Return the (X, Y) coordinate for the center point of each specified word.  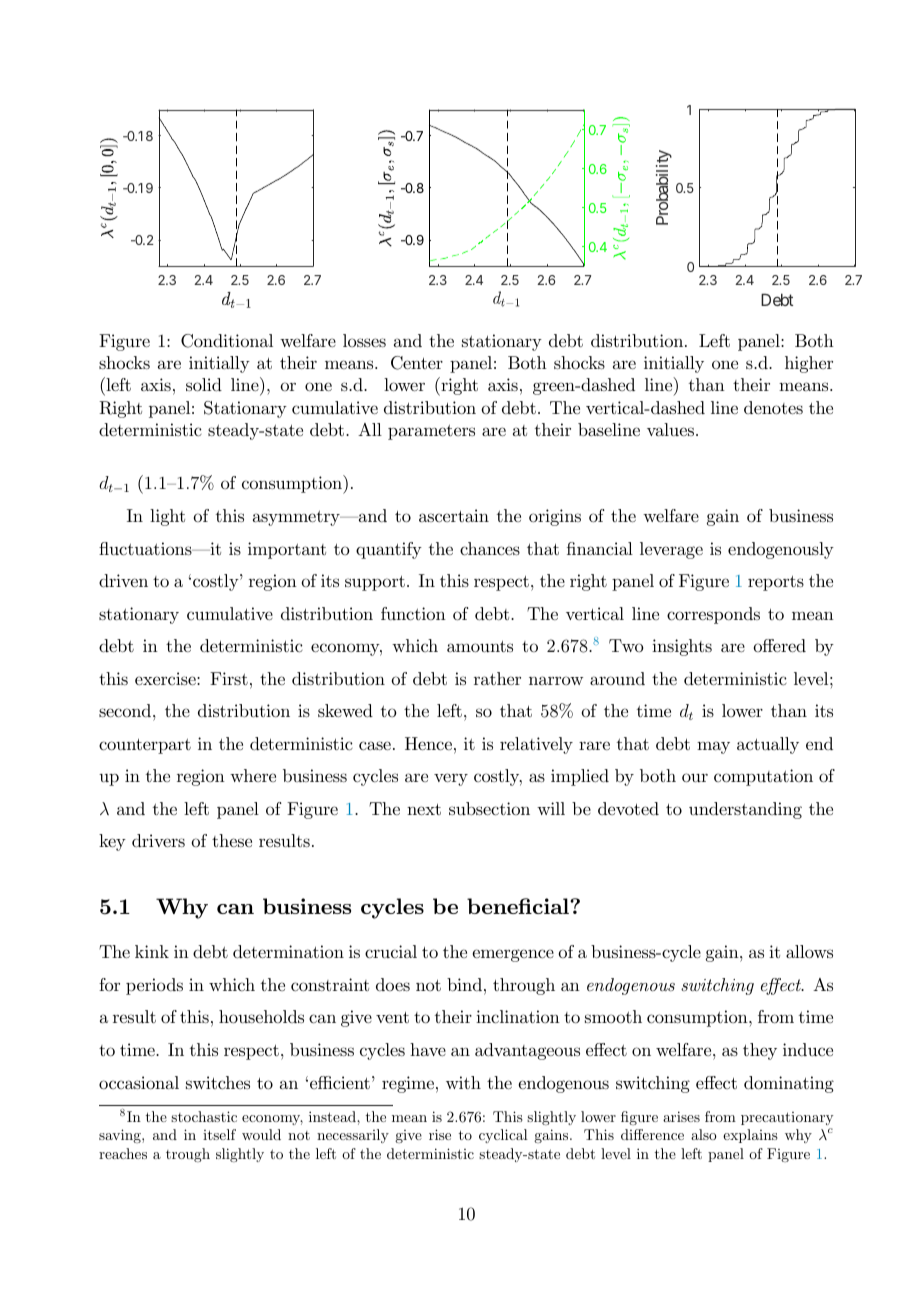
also (704, 1134)
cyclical (503, 1136)
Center (417, 363)
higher (809, 364)
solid (204, 385)
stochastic (204, 1116)
